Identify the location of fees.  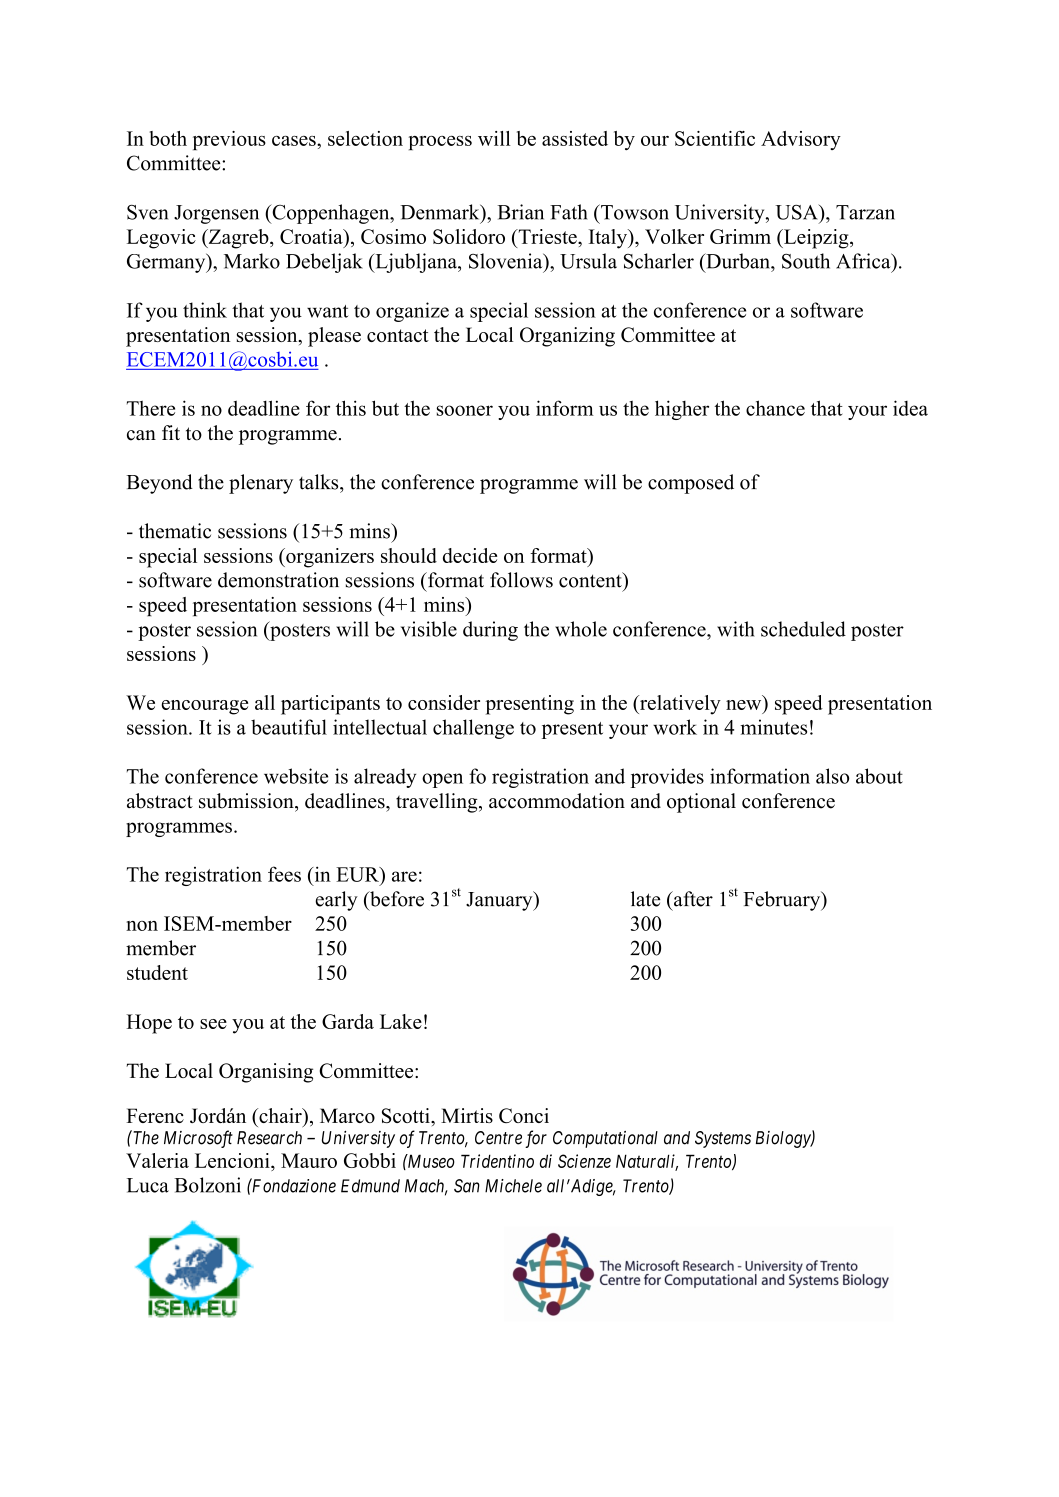
(284, 874).
